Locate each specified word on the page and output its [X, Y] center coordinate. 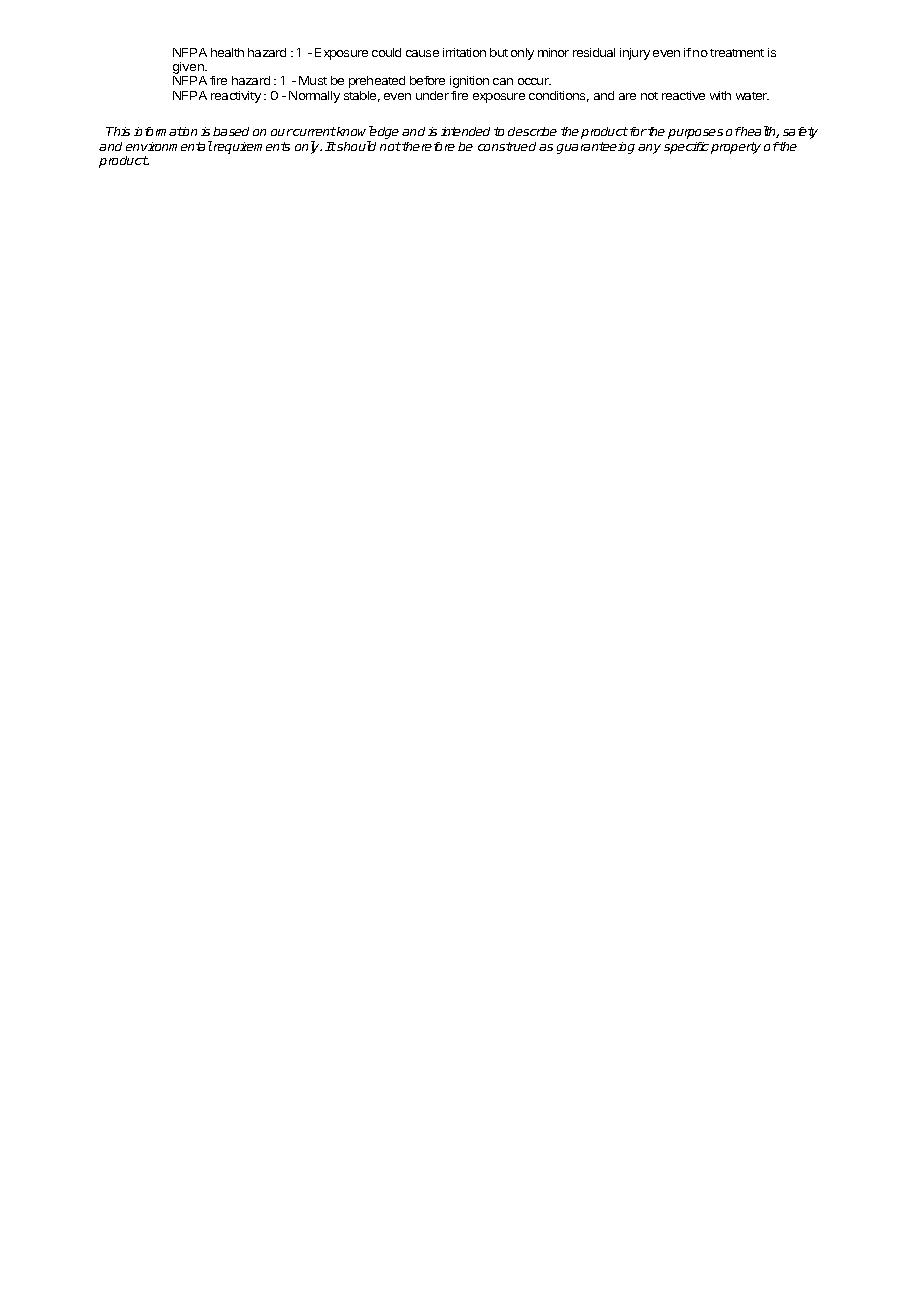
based [231, 131]
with [720, 95]
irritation [464, 52]
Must [313, 80]
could [386, 52]
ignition [469, 82]
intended [465, 131]
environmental [169, 146]
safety [800, 133]
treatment [737, 53]
